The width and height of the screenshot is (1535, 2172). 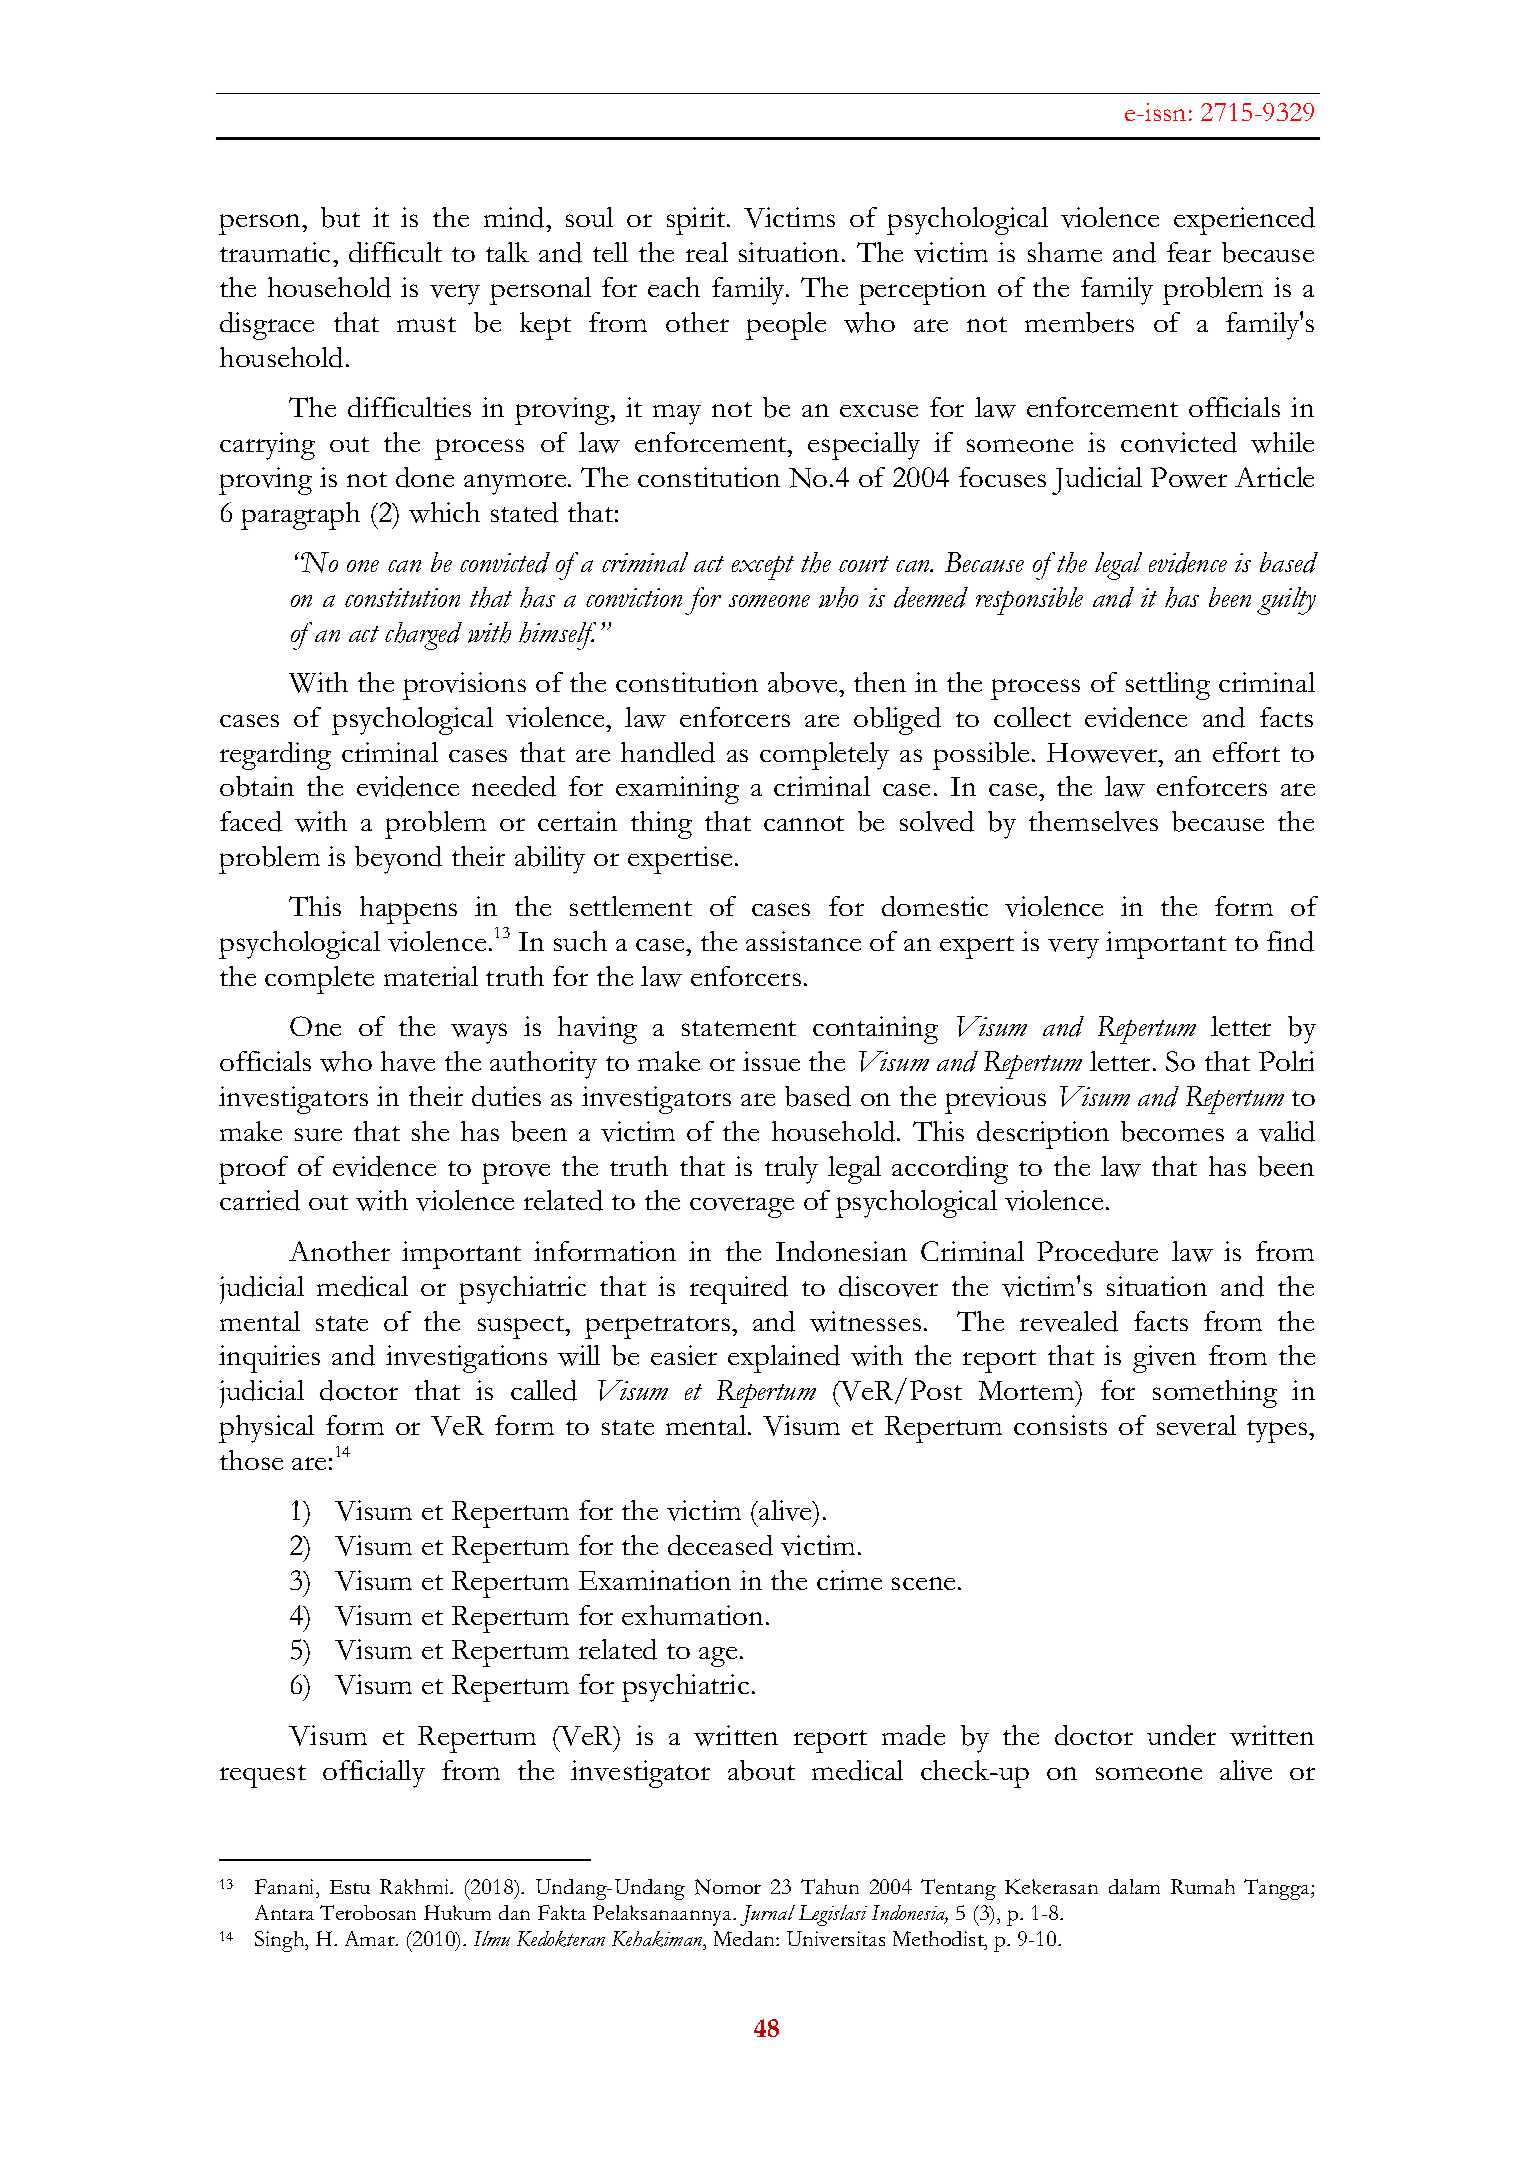 I want to click on real, so click(x=707, y=252).
